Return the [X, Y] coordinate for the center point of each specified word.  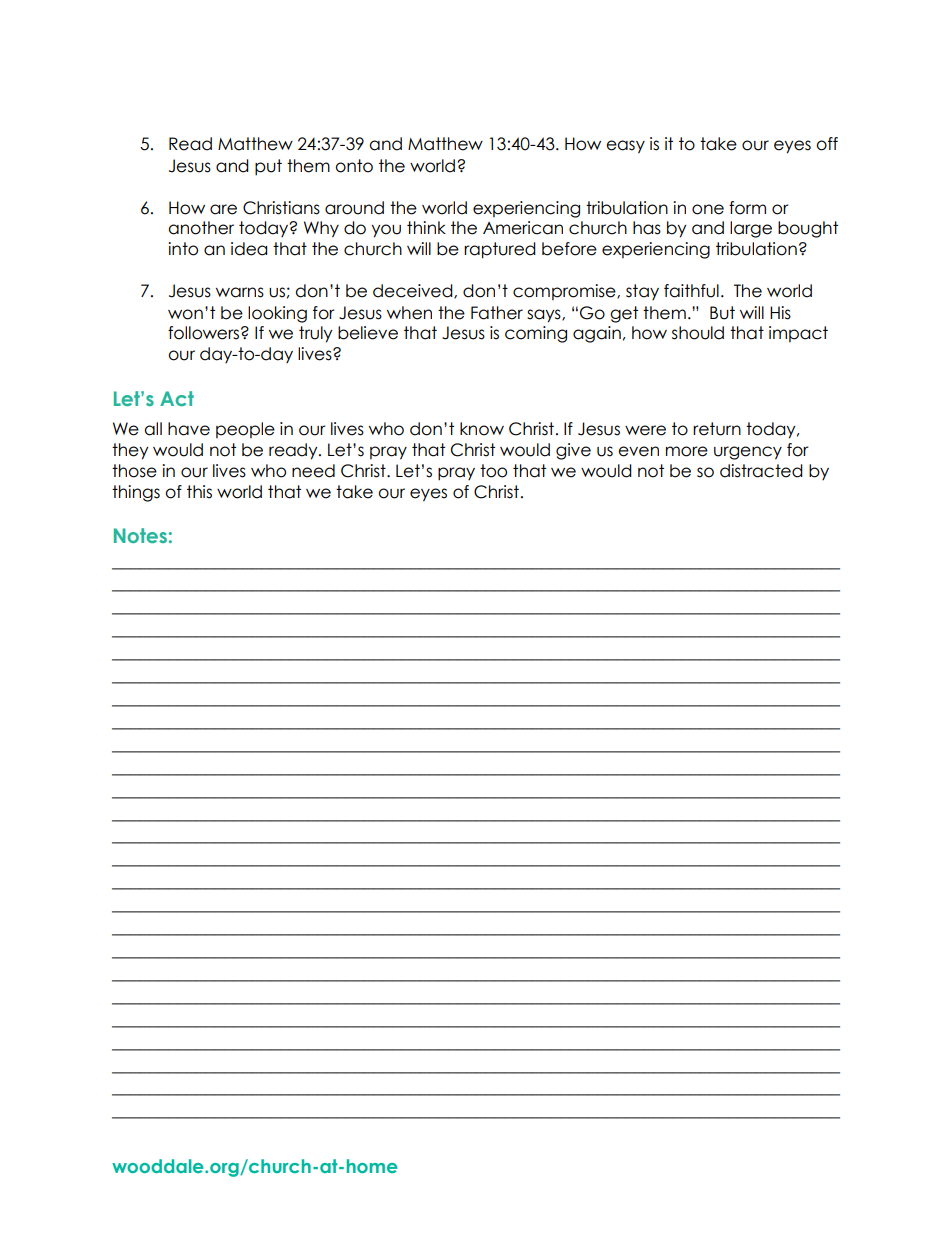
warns [240, 292]
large [751, 229]
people [245, 430]
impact [798, 334]
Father [497, 313]
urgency [748, 453]
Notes [140, 535]
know [482, 429]
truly [316, 334]
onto [354, 166]
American [523, 228]
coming [536, 334]
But [722, 313]
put [268, 167]
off [827, 144]
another [201, 228]
